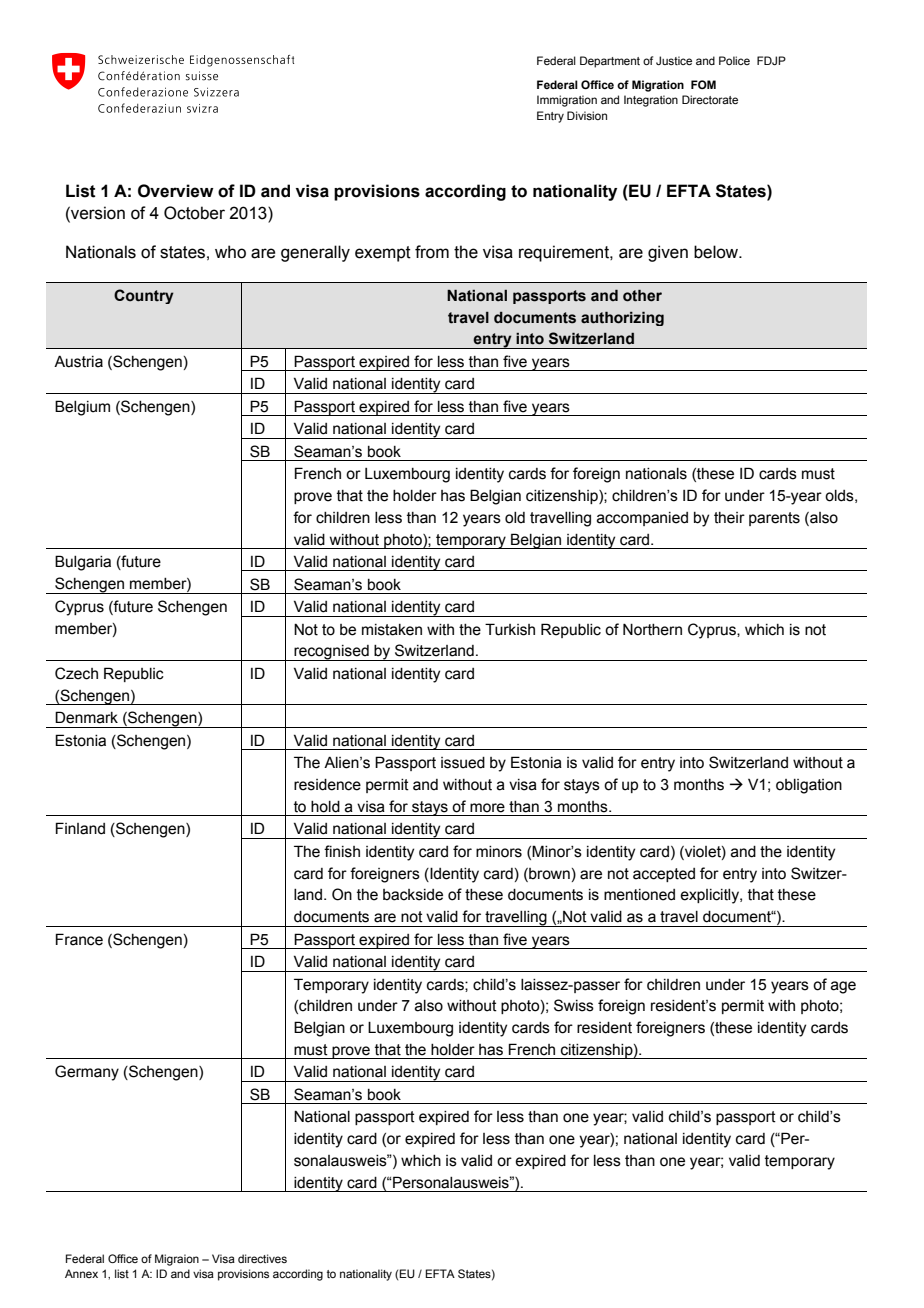 This screenshot has height=1308, width=924. What do you see at coordinates (843, 987) in the screenshot?
I see `age` at bounding box center [843, 987].
